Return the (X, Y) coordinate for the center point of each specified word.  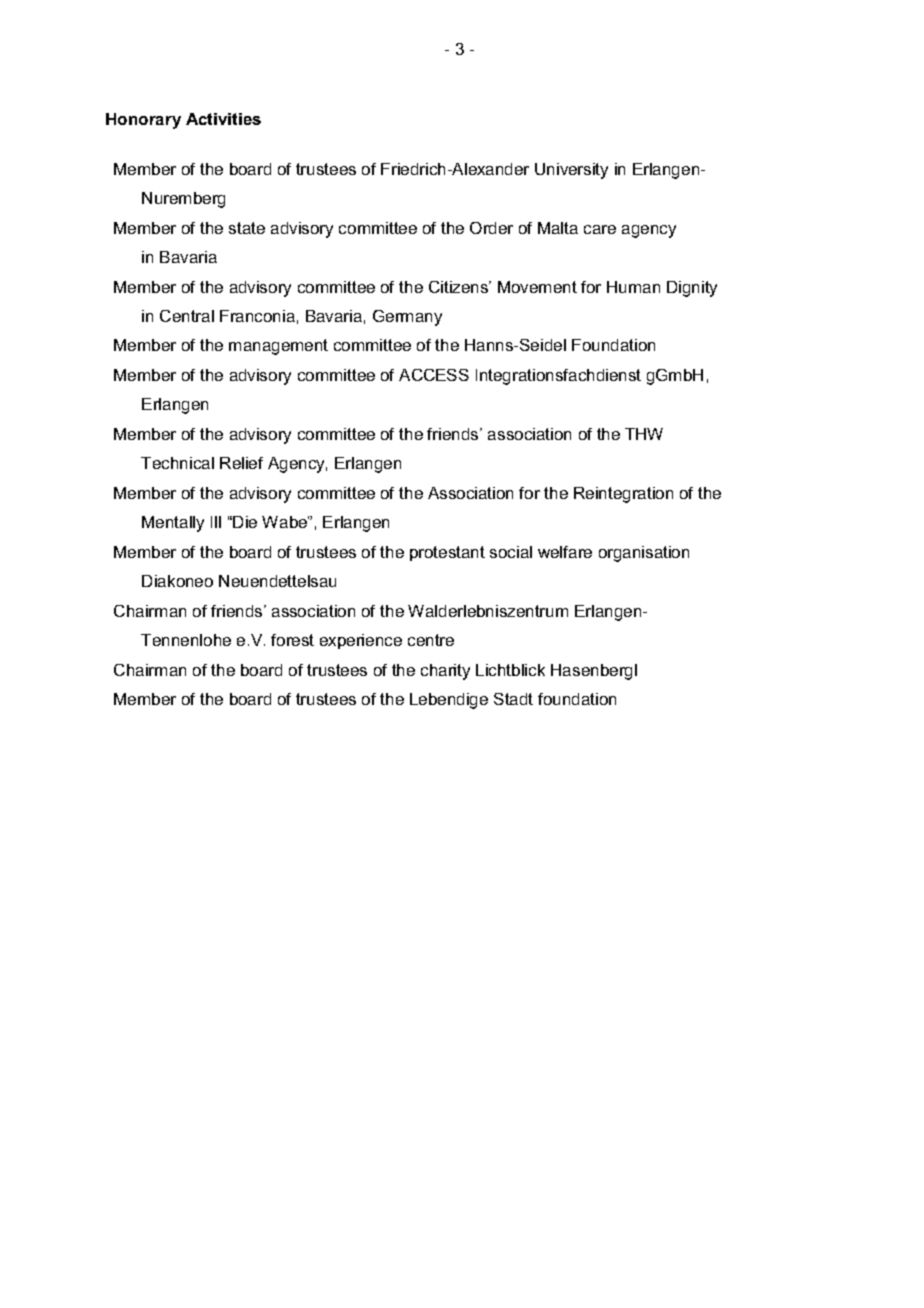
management (278, 347)
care (600, 229)
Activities (223, 119)
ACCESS (434, 375)
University (571, 171)
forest (292, 640)
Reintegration (623, 495)
